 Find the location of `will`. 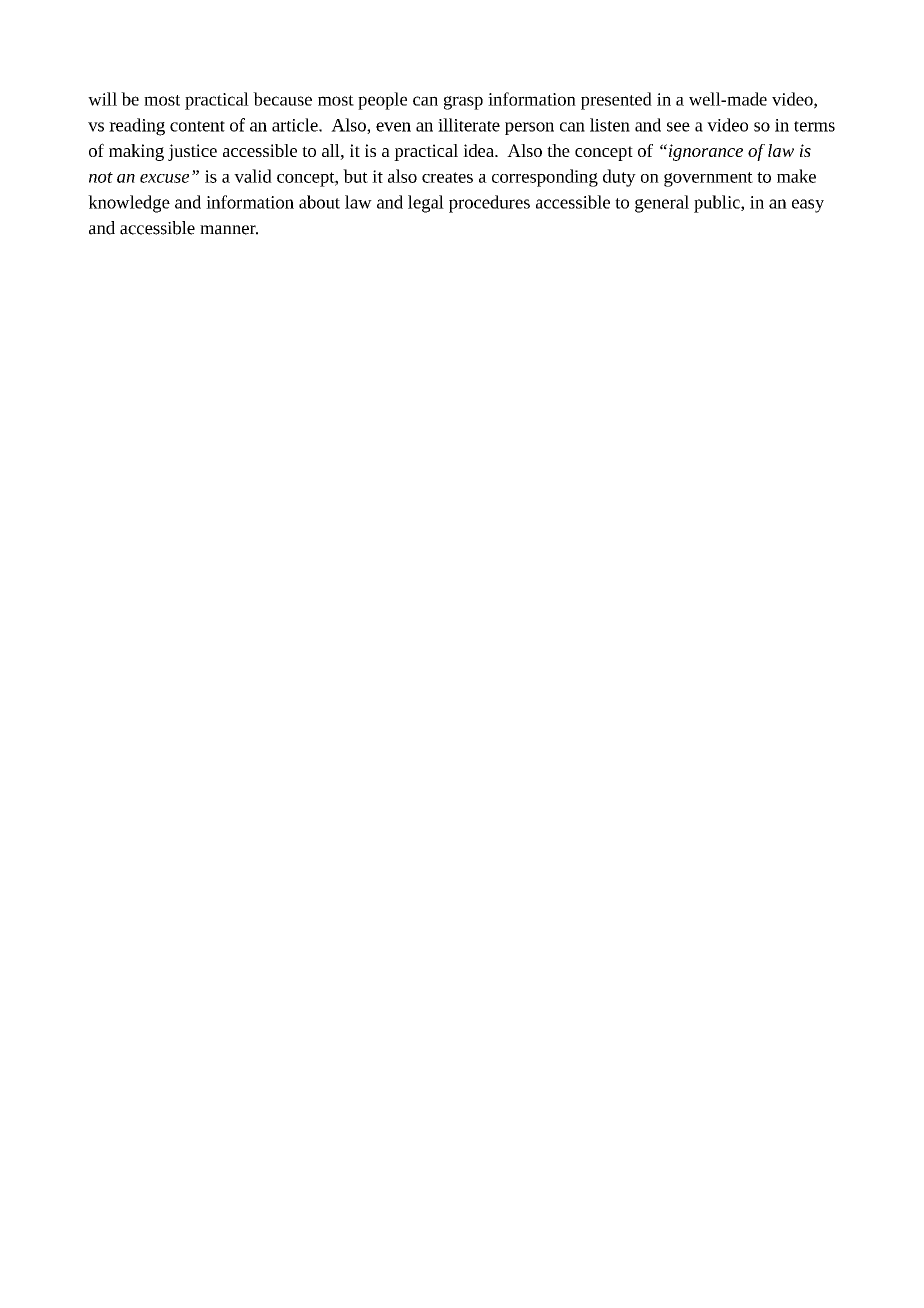

will is located at coordinates (102, 99).
